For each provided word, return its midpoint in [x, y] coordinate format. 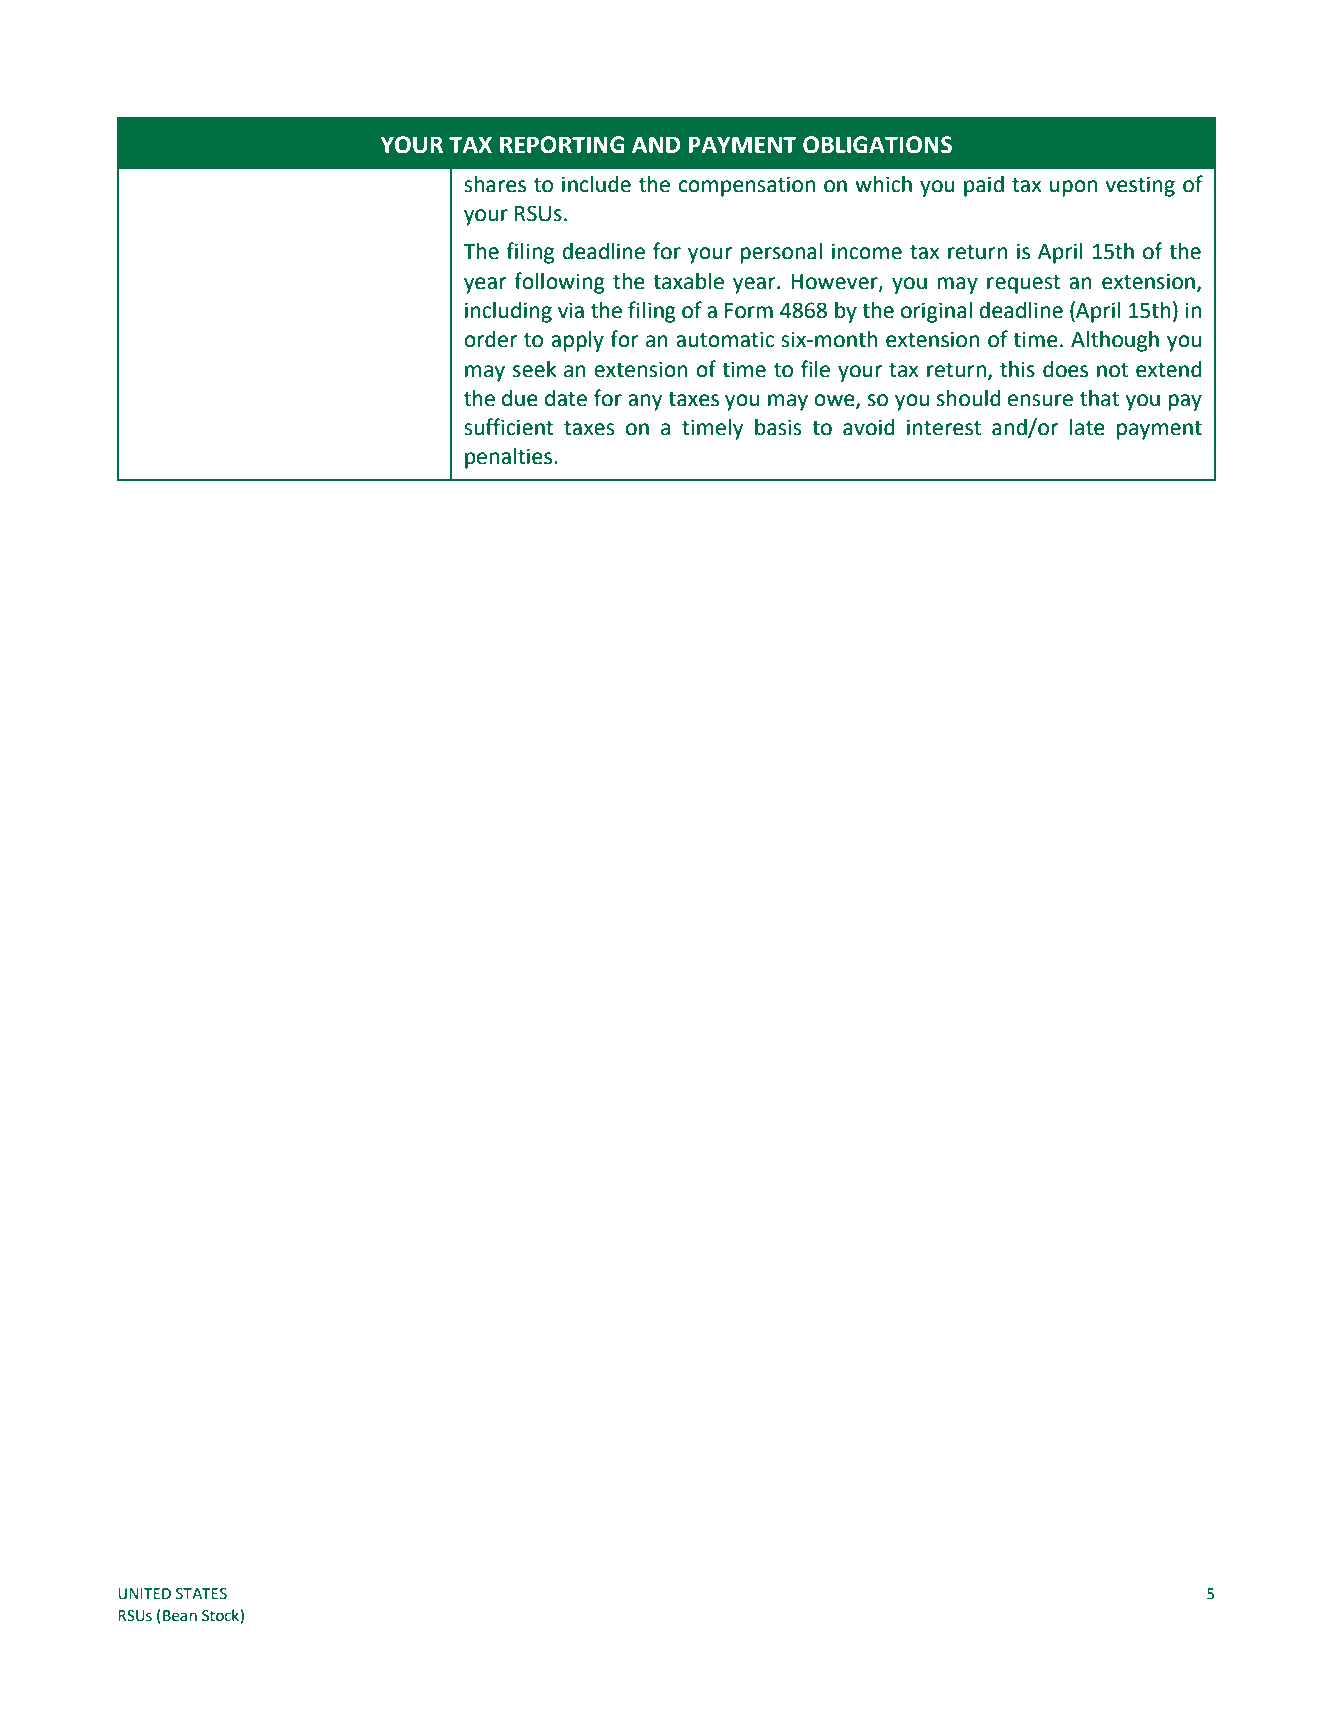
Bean [180, 1616]
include [596, 184]
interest [944, 427]
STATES [201, 1594]
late [1087, 427]
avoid [869, 427]
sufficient [509, 427]
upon [1073, 188]
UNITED [144, 1594]
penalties [510, 458]
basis [778, 427]
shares [495, 184]
